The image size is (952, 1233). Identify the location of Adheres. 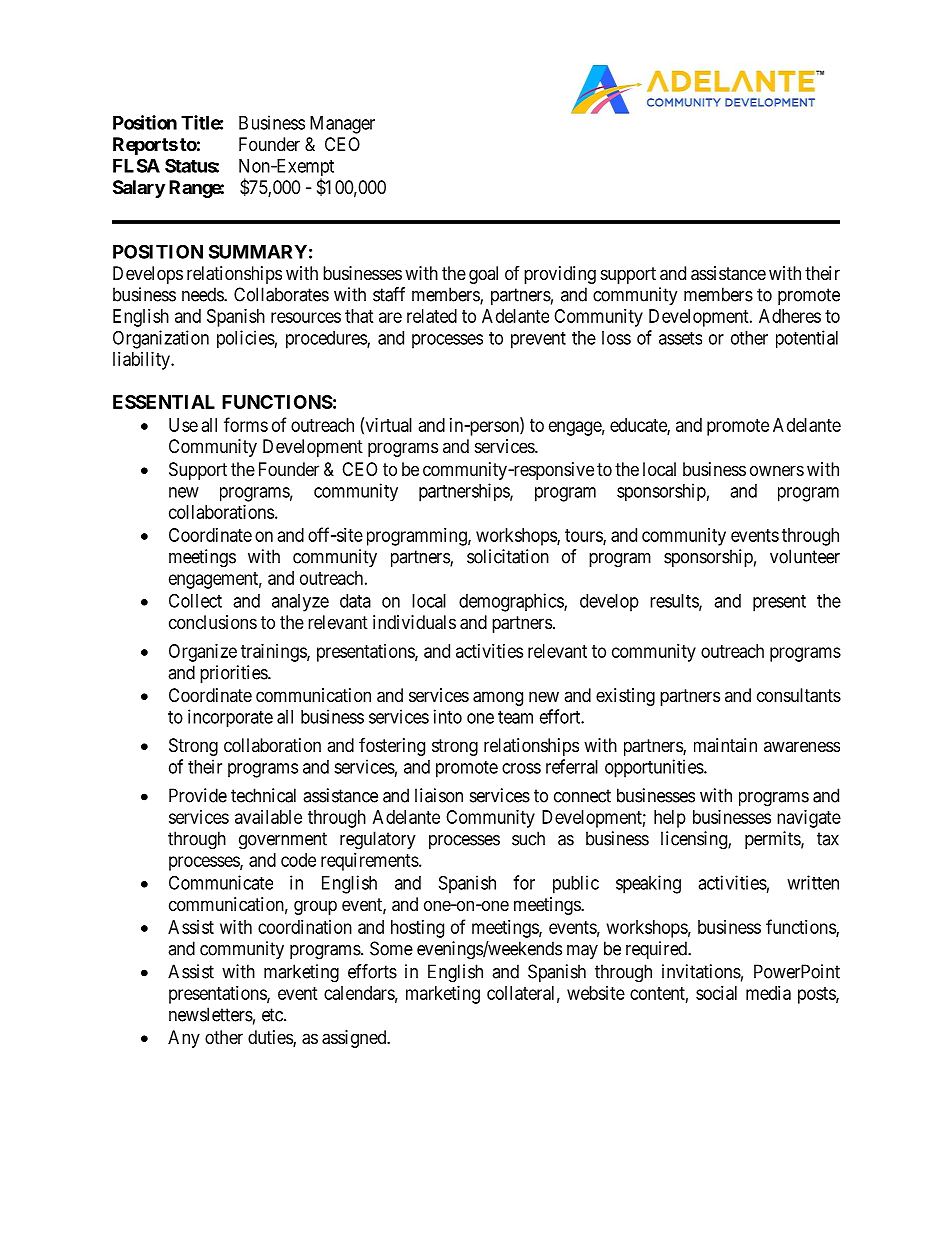
(790, 316).
